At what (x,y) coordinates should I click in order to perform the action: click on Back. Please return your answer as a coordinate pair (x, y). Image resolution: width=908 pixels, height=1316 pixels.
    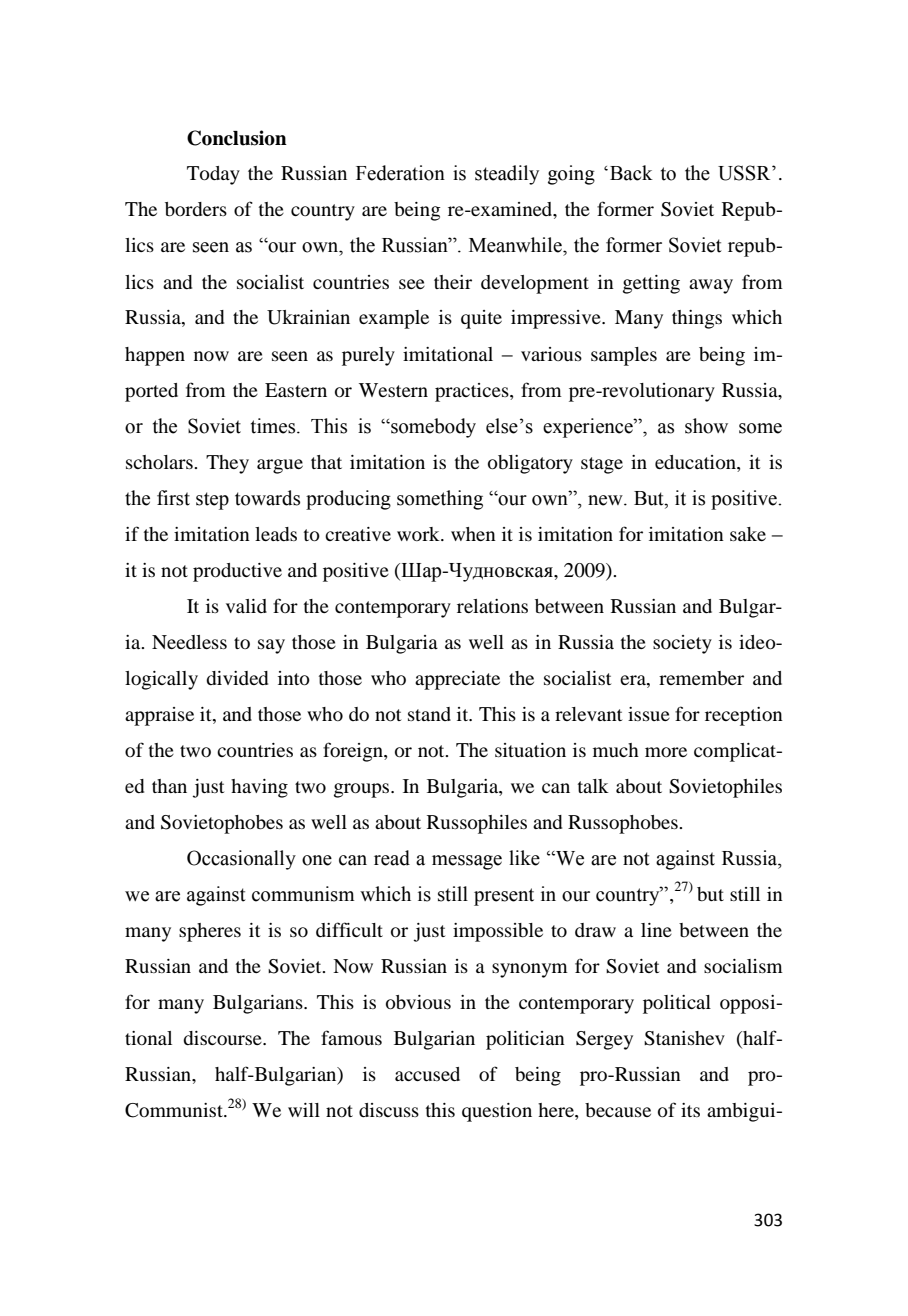
    Looking at the image, I should click on (631, 173).
